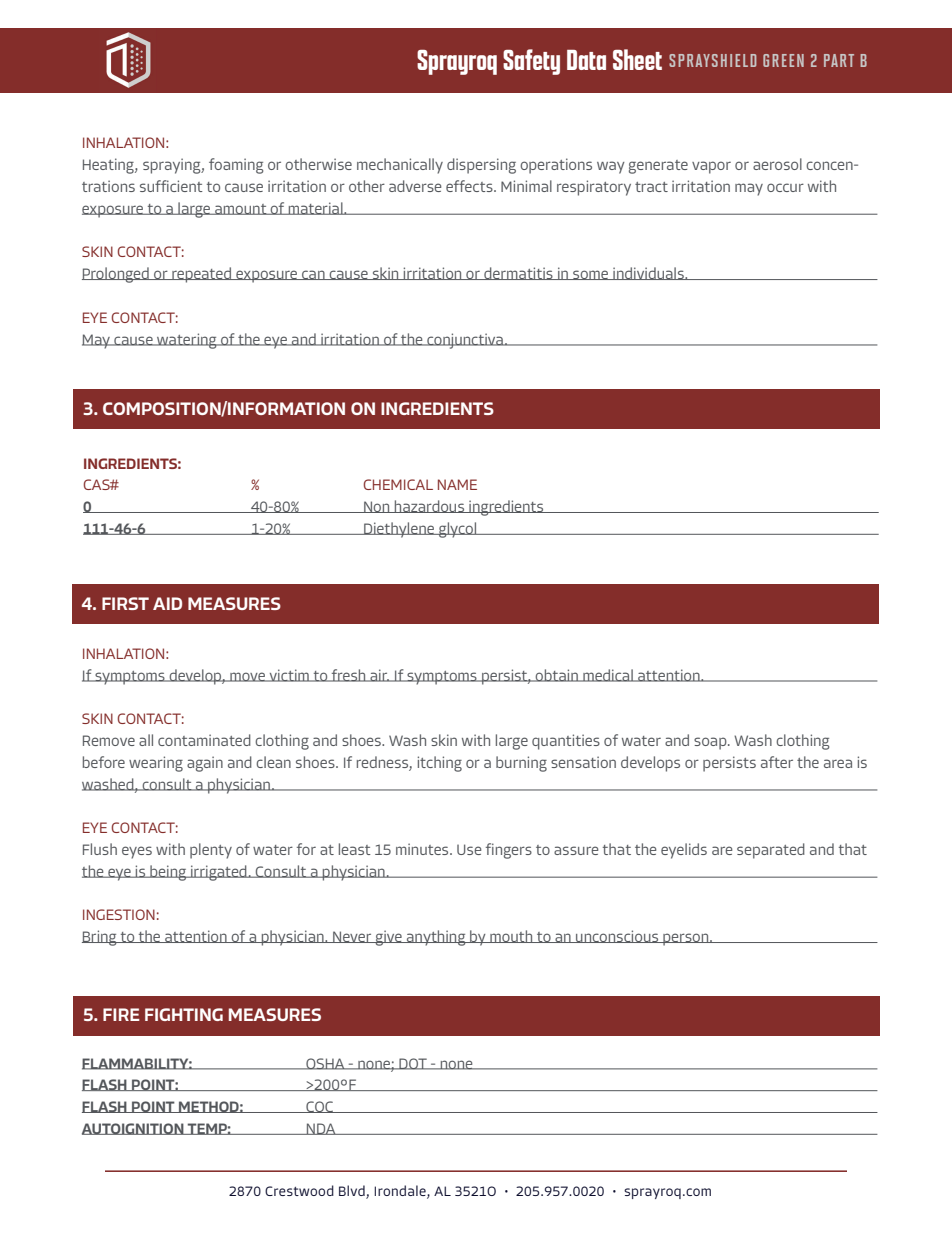  What do you see at coordinates (236, 166) in the screenshot?
I see `foaming` at bounding box center [236, 166].
